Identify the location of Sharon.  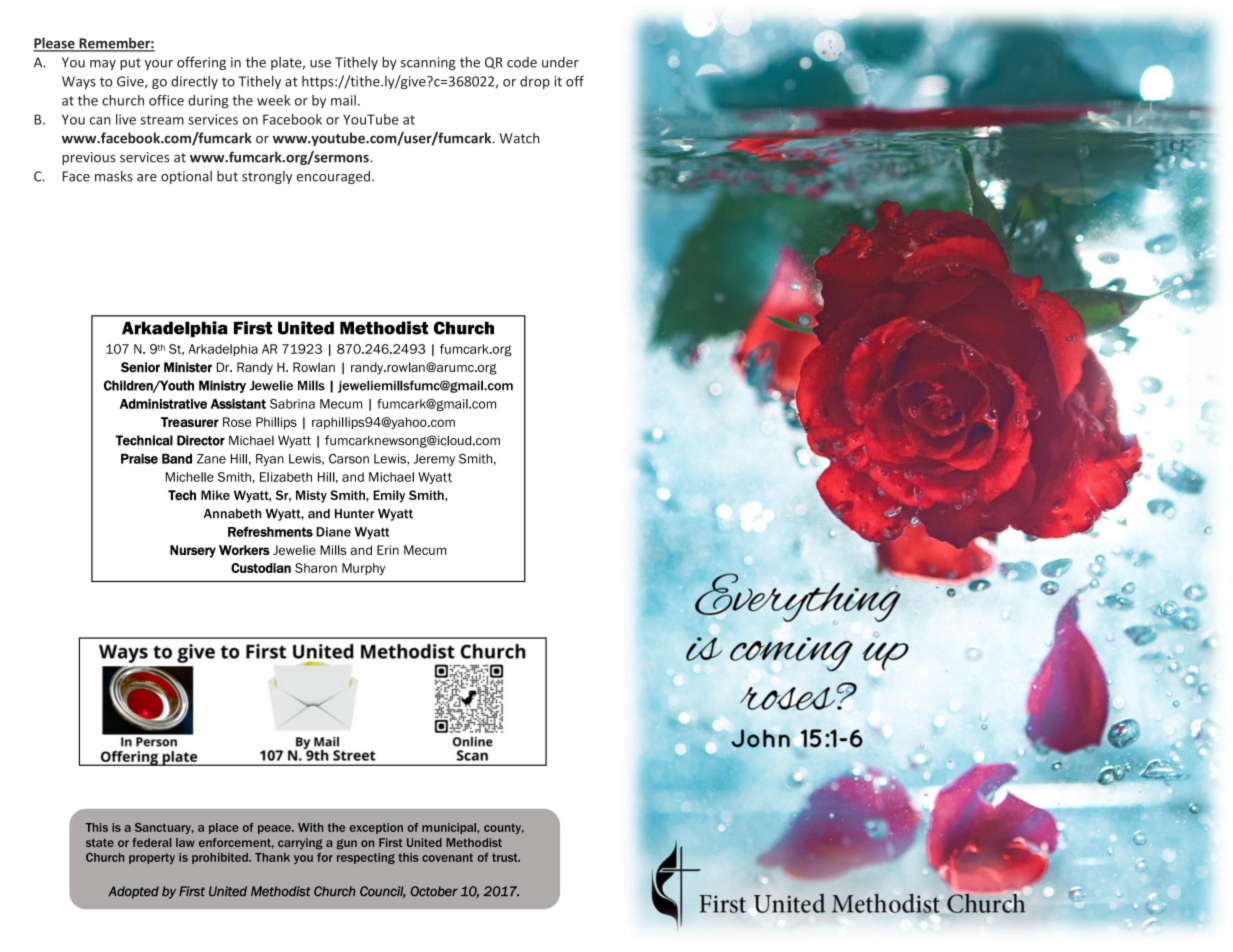
(316, 568).
